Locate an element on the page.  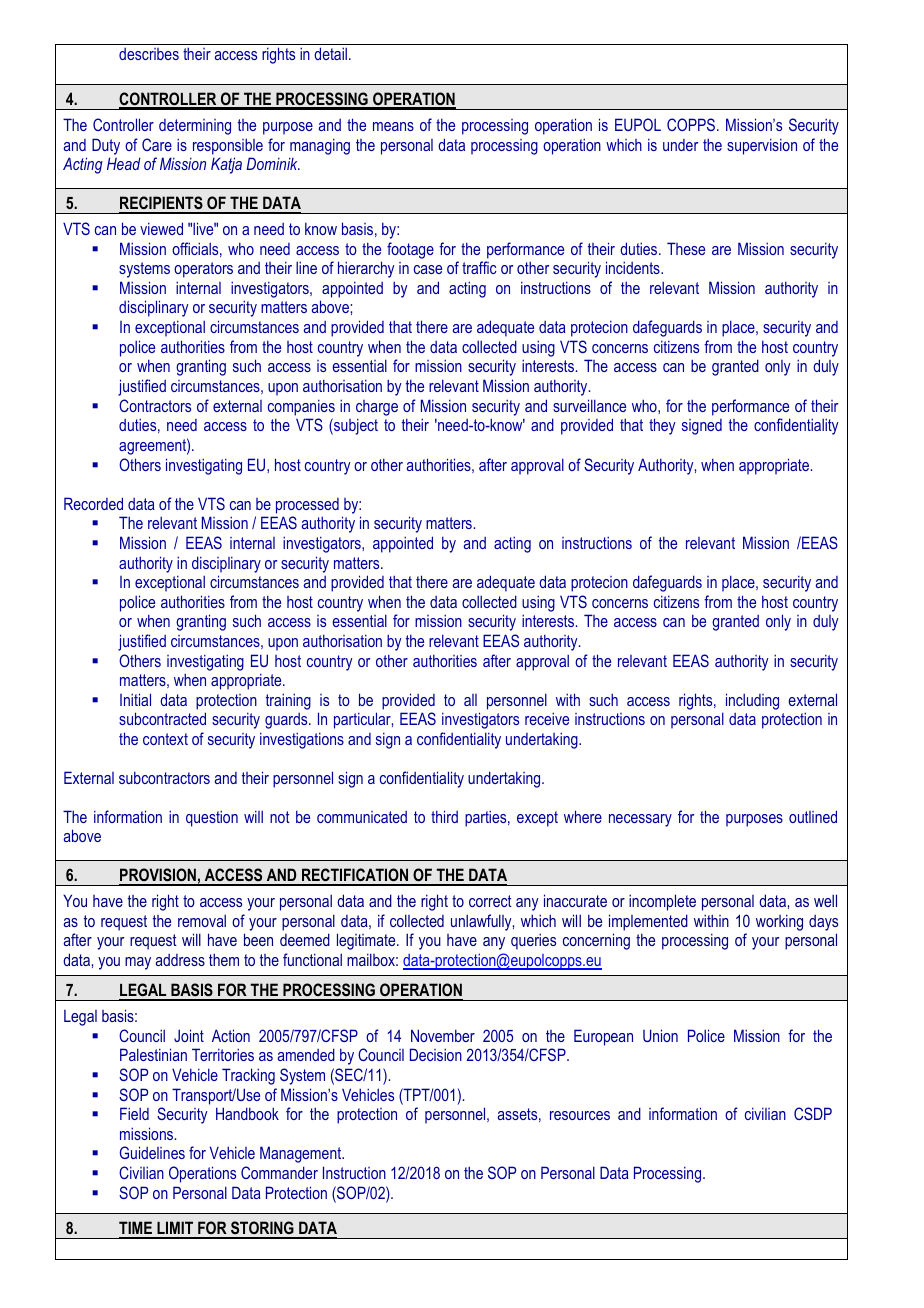
third is located at coordinates (444, 816).
